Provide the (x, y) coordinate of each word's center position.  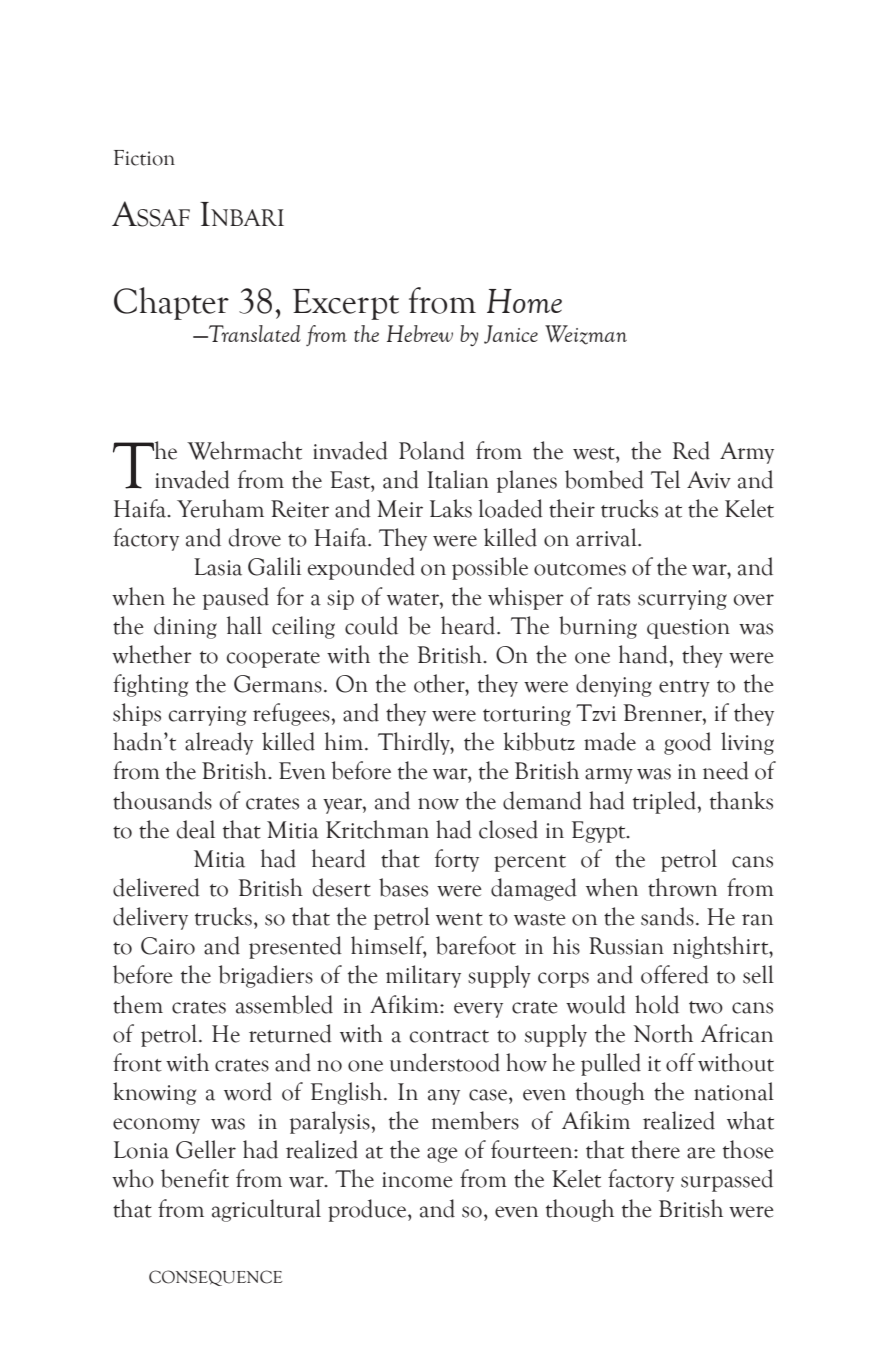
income (417, 1180)
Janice (511, 334)
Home (524, 301)
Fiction (144, 158)
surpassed (727, 1180)
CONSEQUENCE (216, 1278)
